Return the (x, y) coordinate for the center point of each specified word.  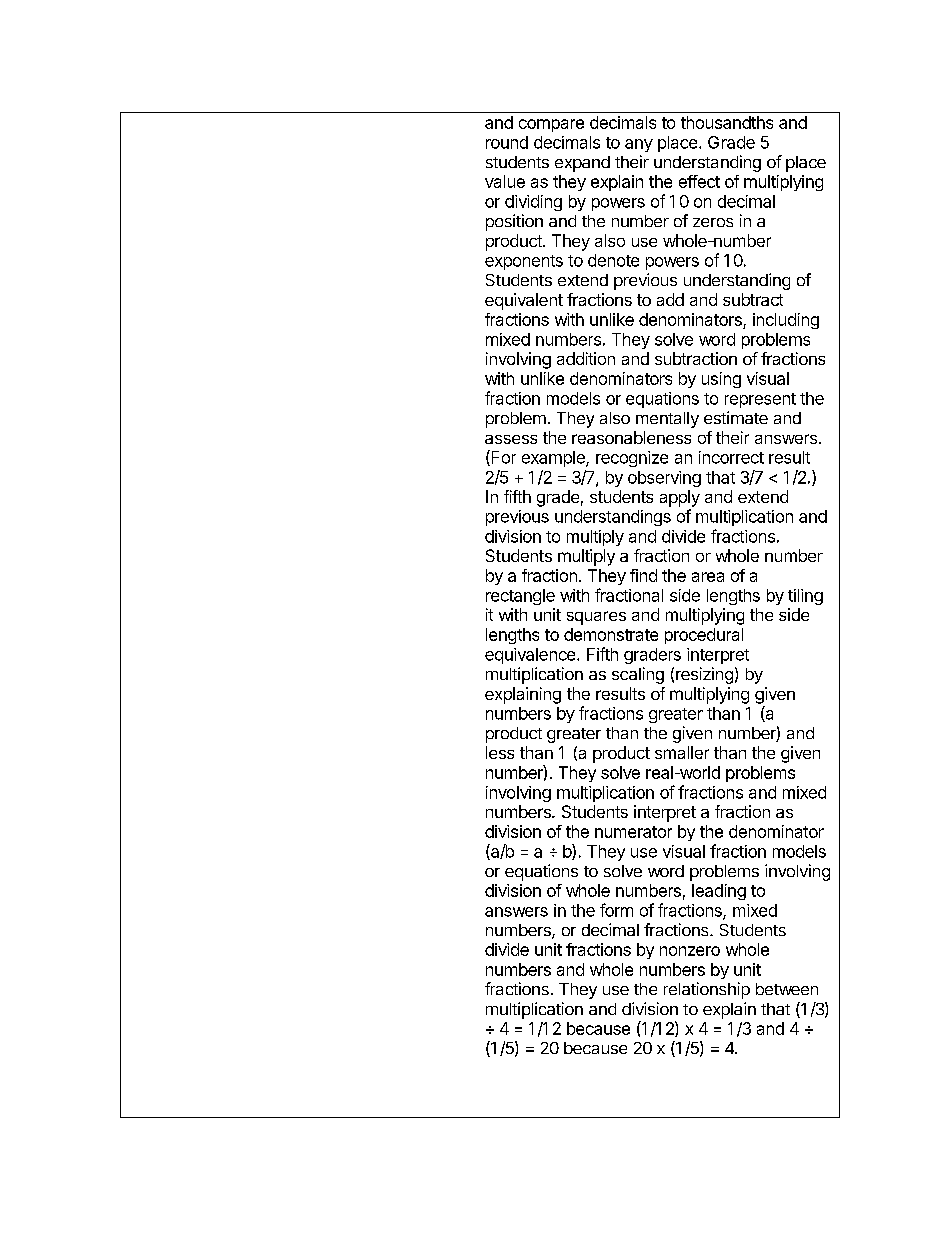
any (639, 145)
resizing (704, 675)
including (786, 321)
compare (551, 125)
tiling (805, 597)
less (500, 752)
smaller (682, 752)
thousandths (727, 122)
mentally (667, 420)
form (616, 910)
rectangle (520, 597)
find (643, 575)
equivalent (524, 301)
